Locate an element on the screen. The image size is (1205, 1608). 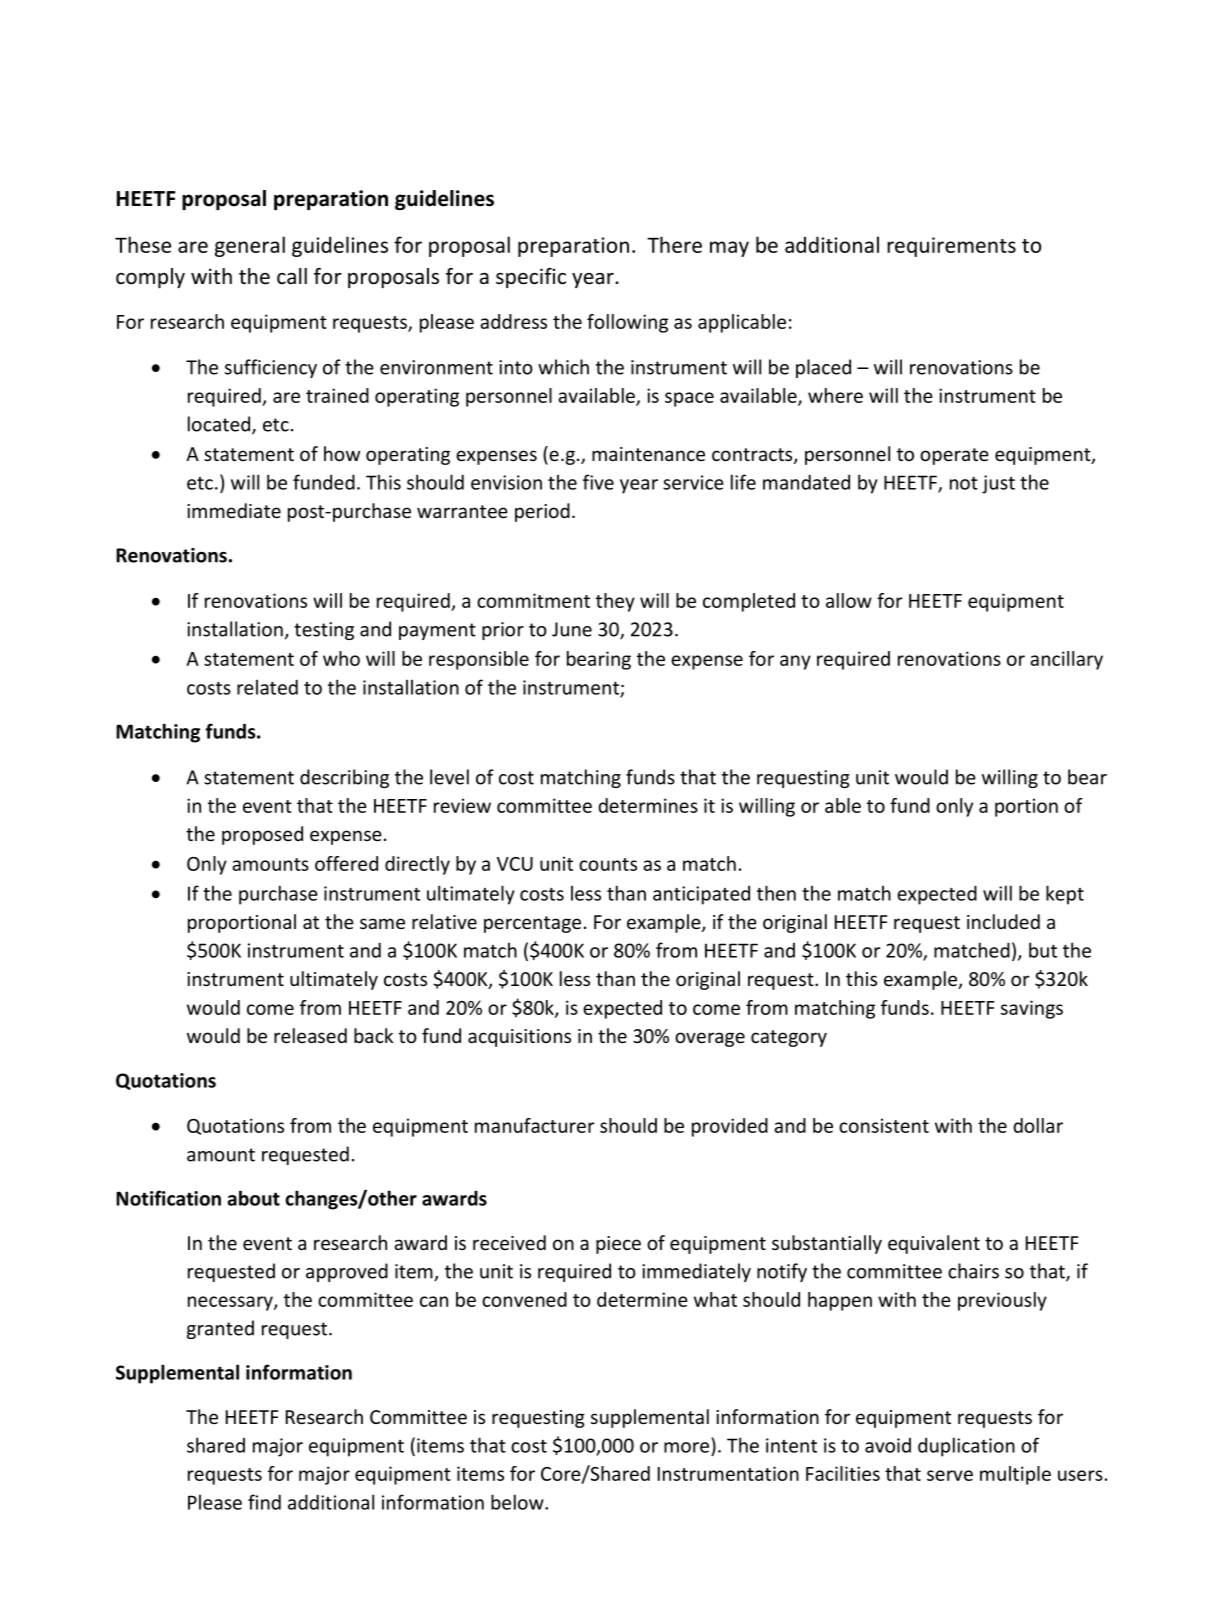
counts is located at coordinates (608, 864).
